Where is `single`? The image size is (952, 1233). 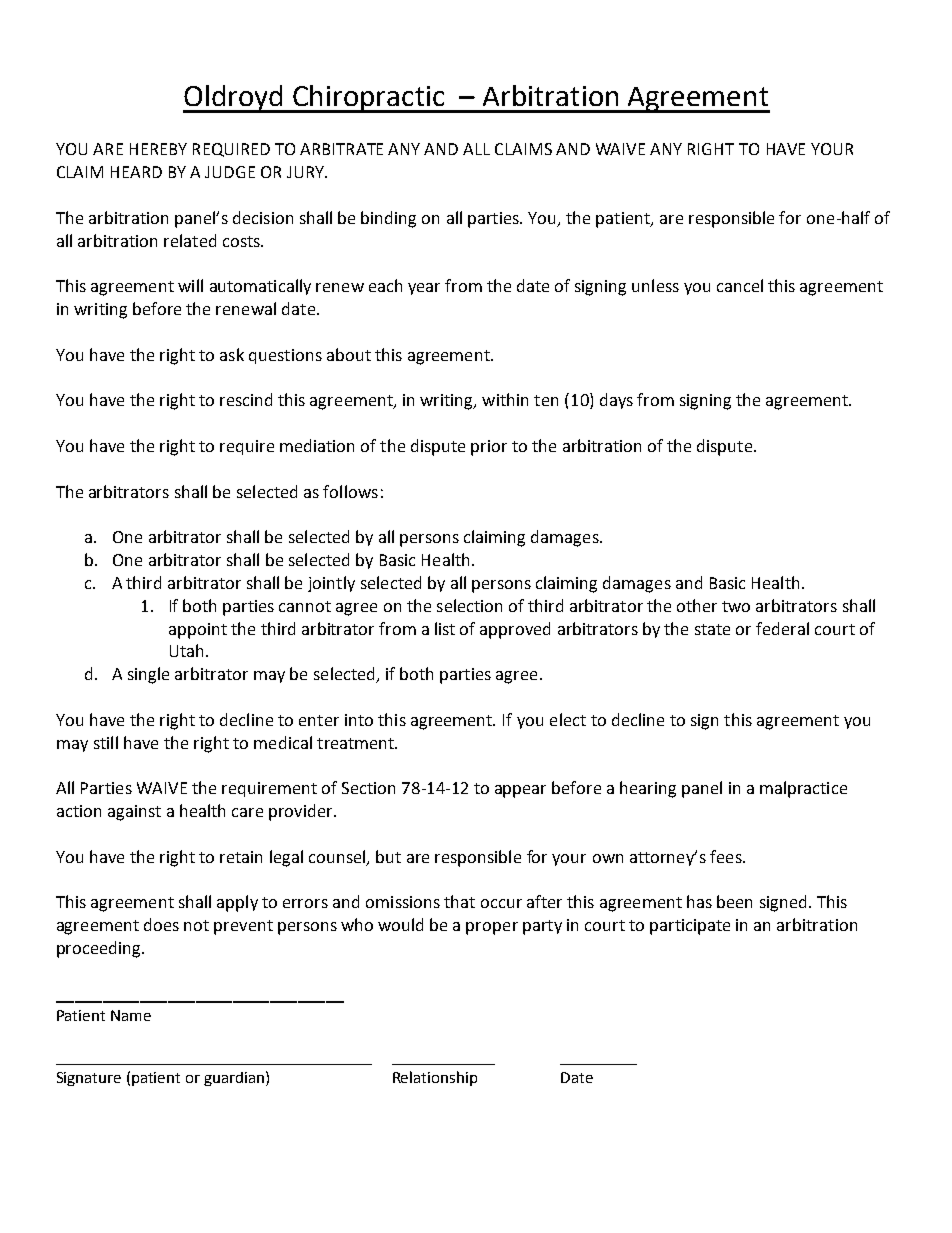 single is located at coordinates (148, 675).
